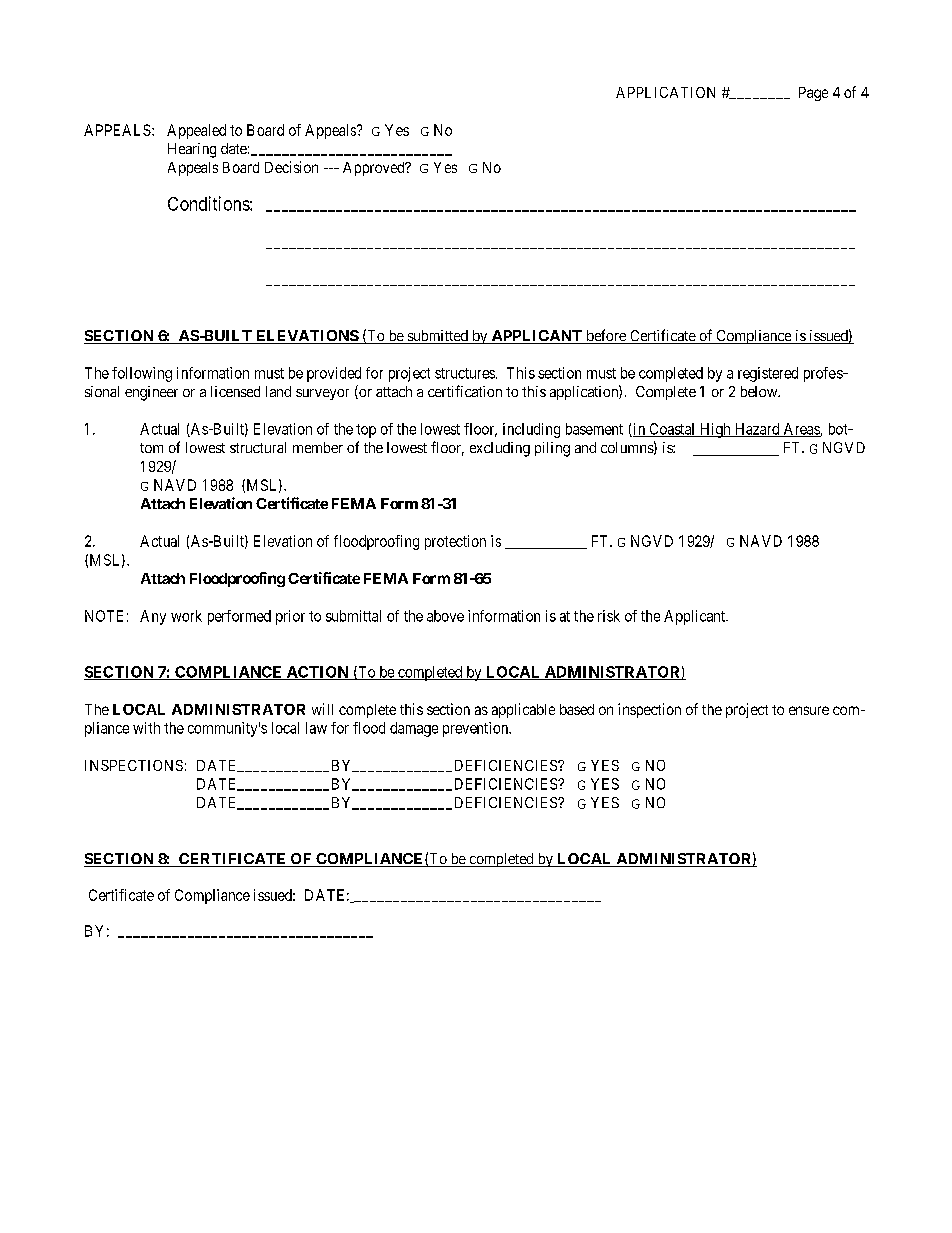 The height and width of the screenshot is (1233, 952). I want to click on Appealed, so click(196, 131).
